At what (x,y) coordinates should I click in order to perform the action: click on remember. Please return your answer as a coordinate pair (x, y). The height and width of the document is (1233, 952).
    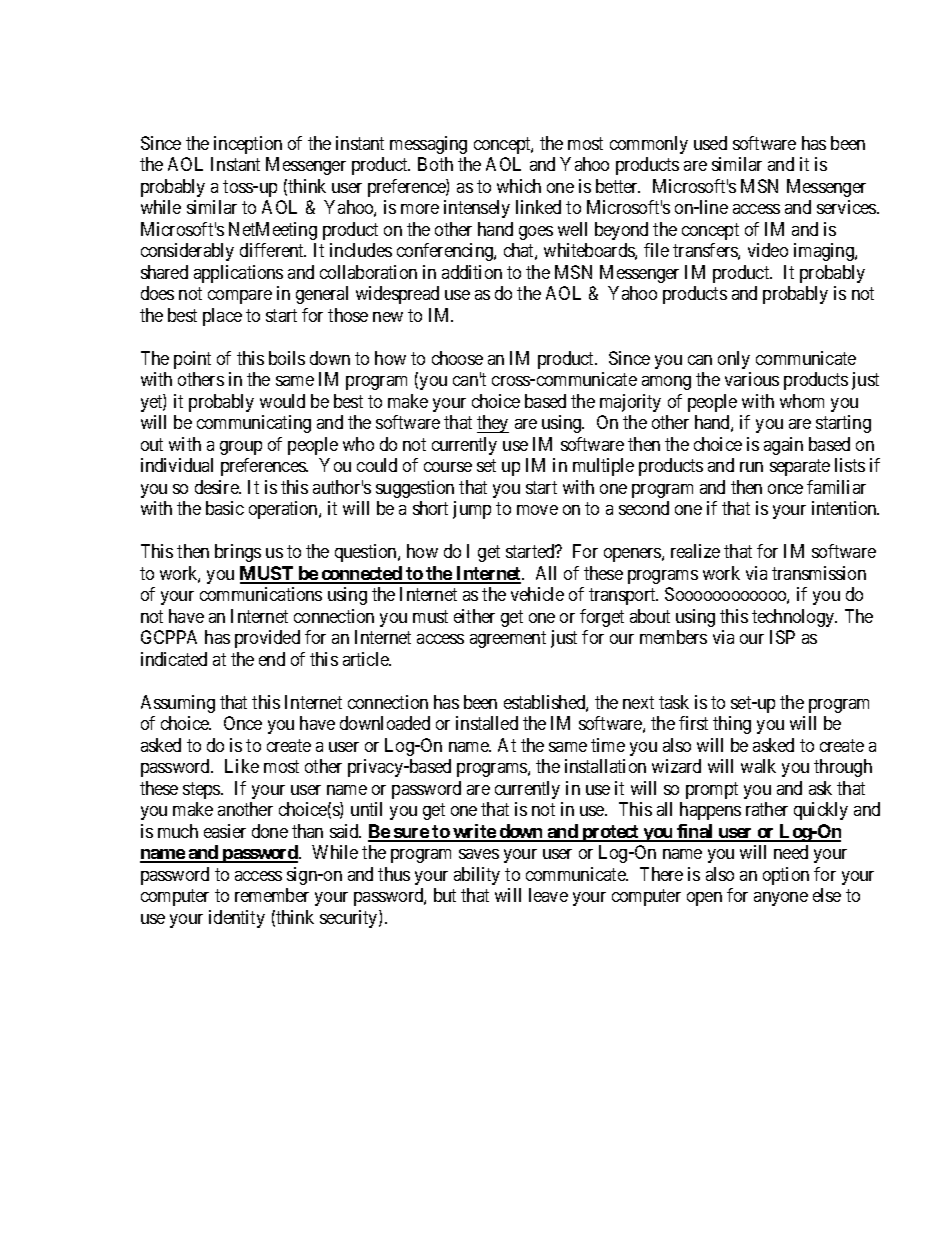
    Looking at the image, I should click on (272, 895).
